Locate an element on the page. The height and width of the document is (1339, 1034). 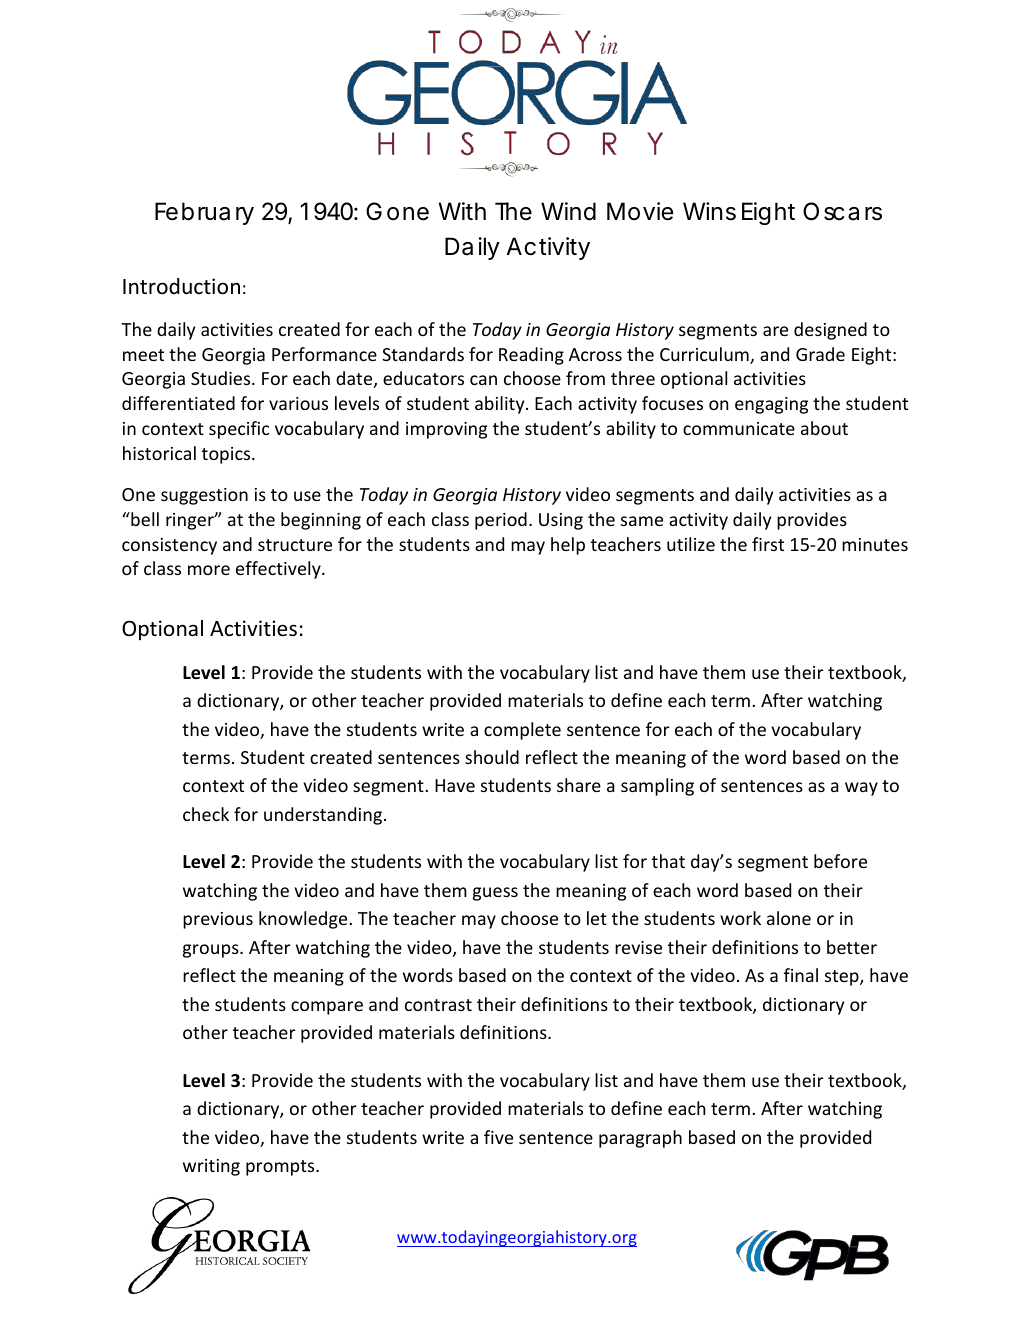
Oscars is located at coordinates (842, 211).
